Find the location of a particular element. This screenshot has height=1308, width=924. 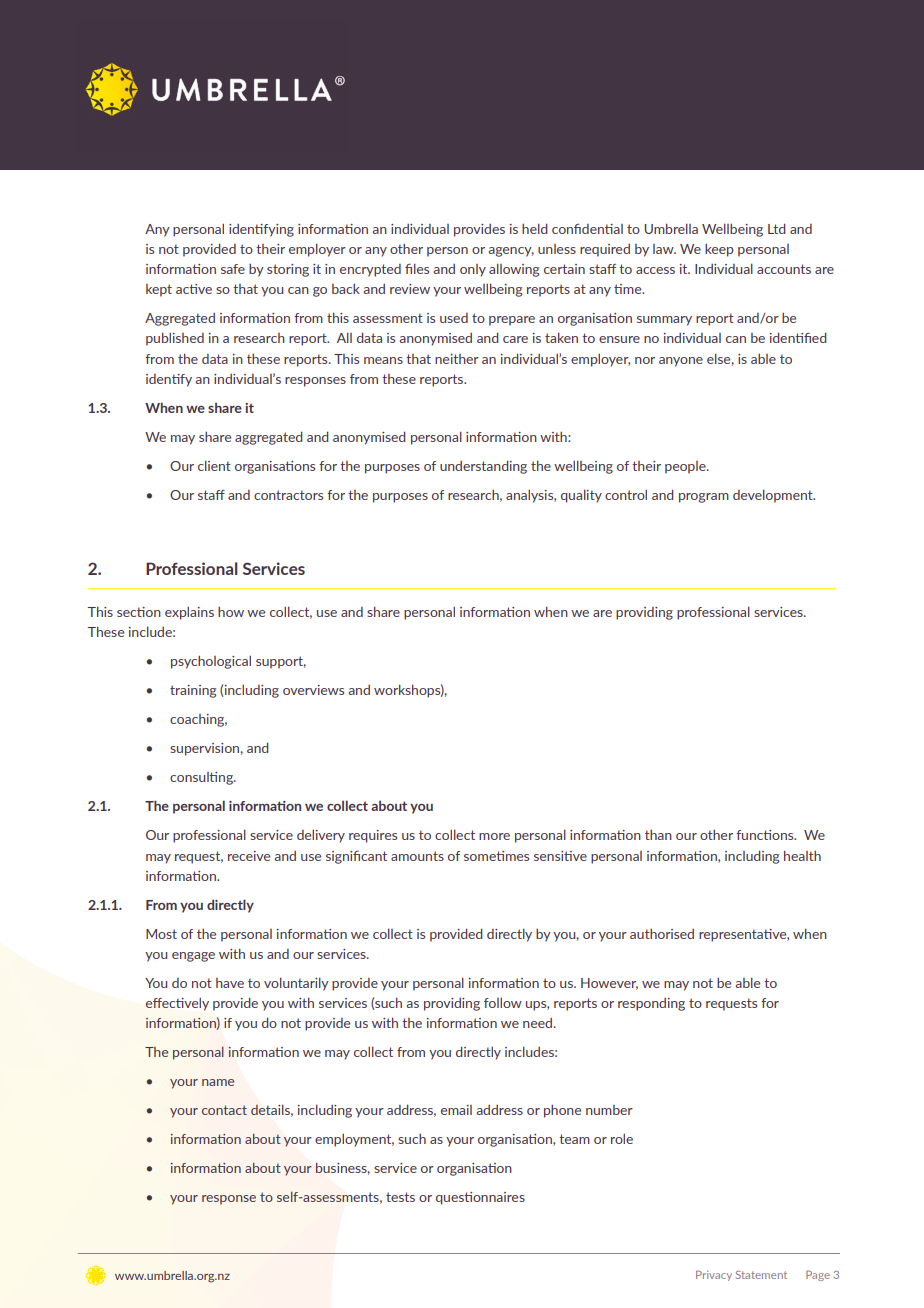

understanding is located at coordinates (483, 467).
